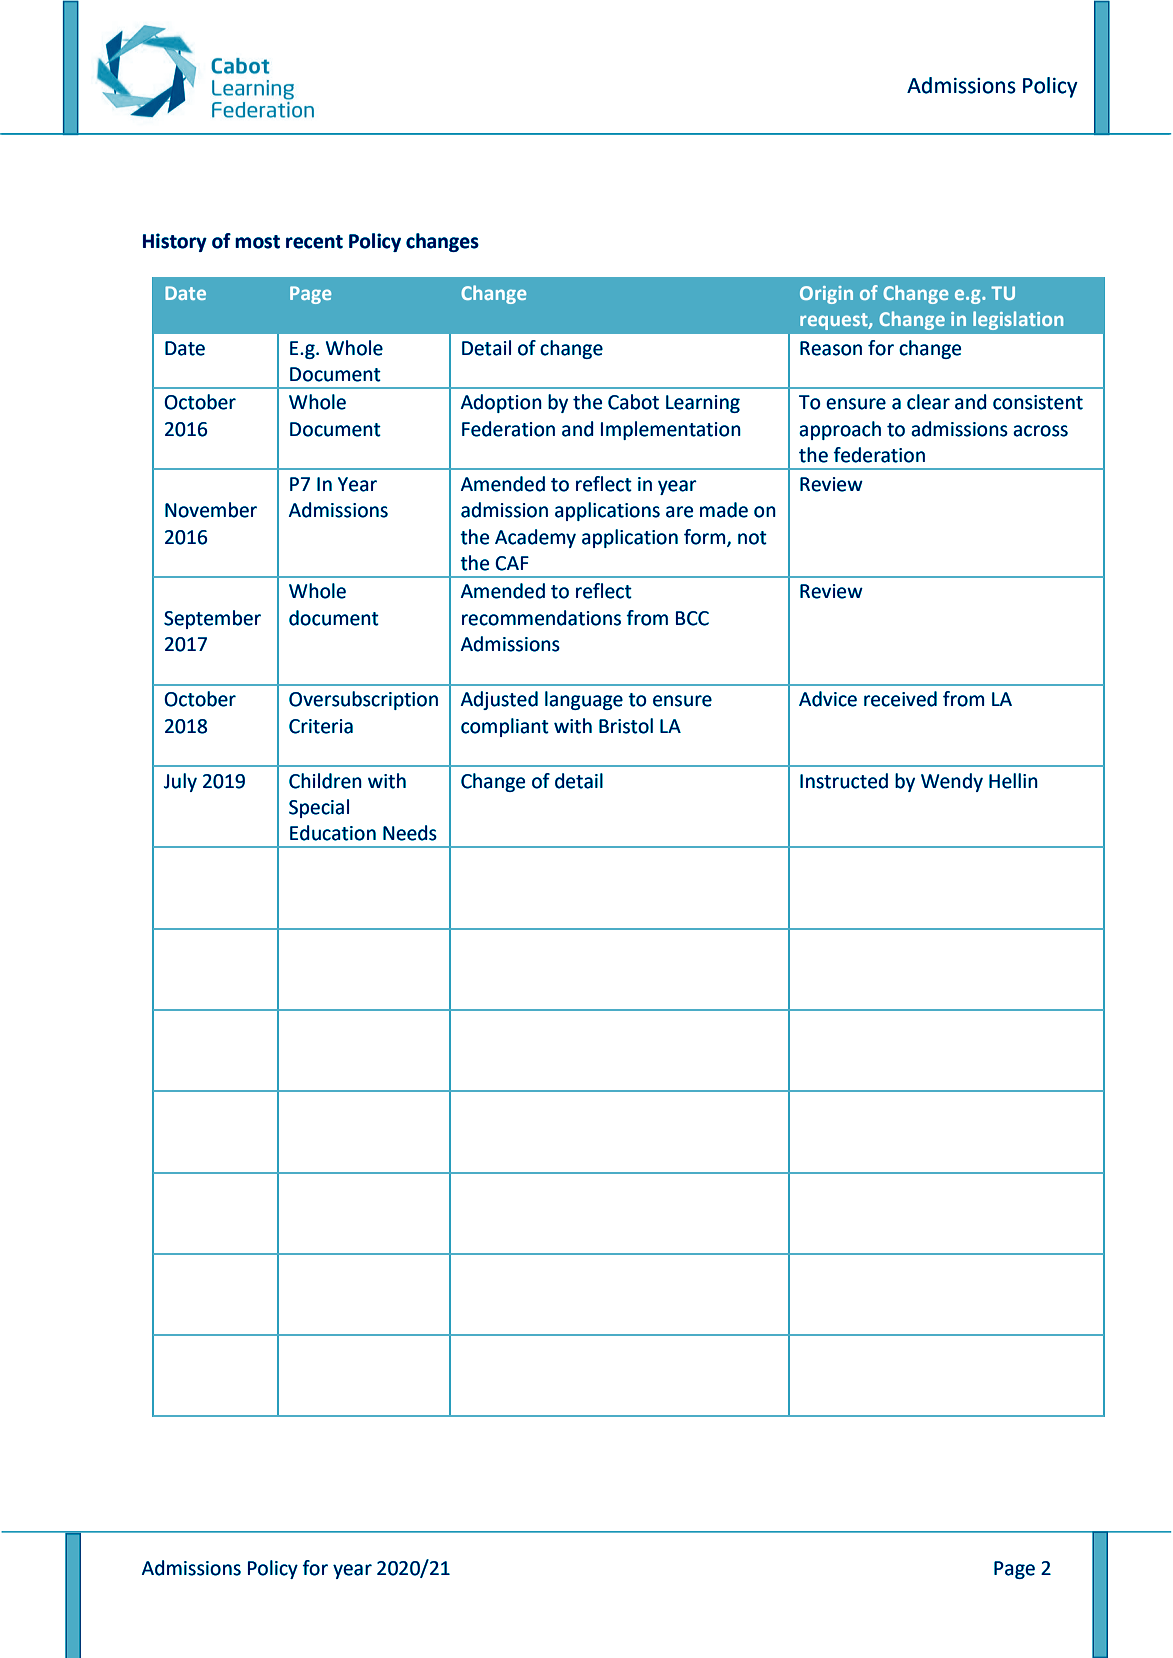 The width and height of the page is (1173, 1658). I want to click on recommendations, so click(541, 618).
